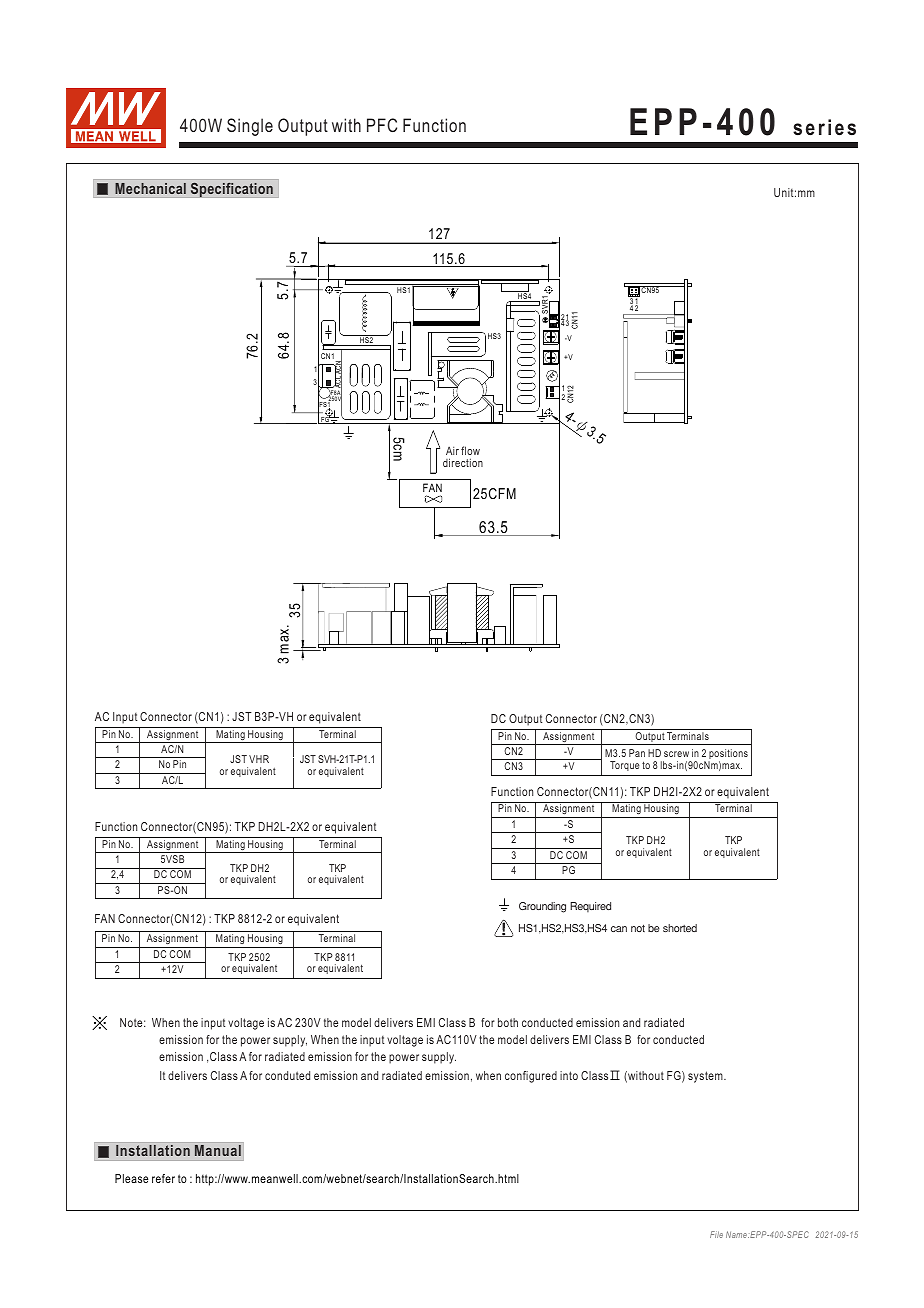 Image resolution: width=924 pixels, height=1308 pixels. Describe the element at coordinates (382, 125) in the screenshot. I see `PFC` at that location.
